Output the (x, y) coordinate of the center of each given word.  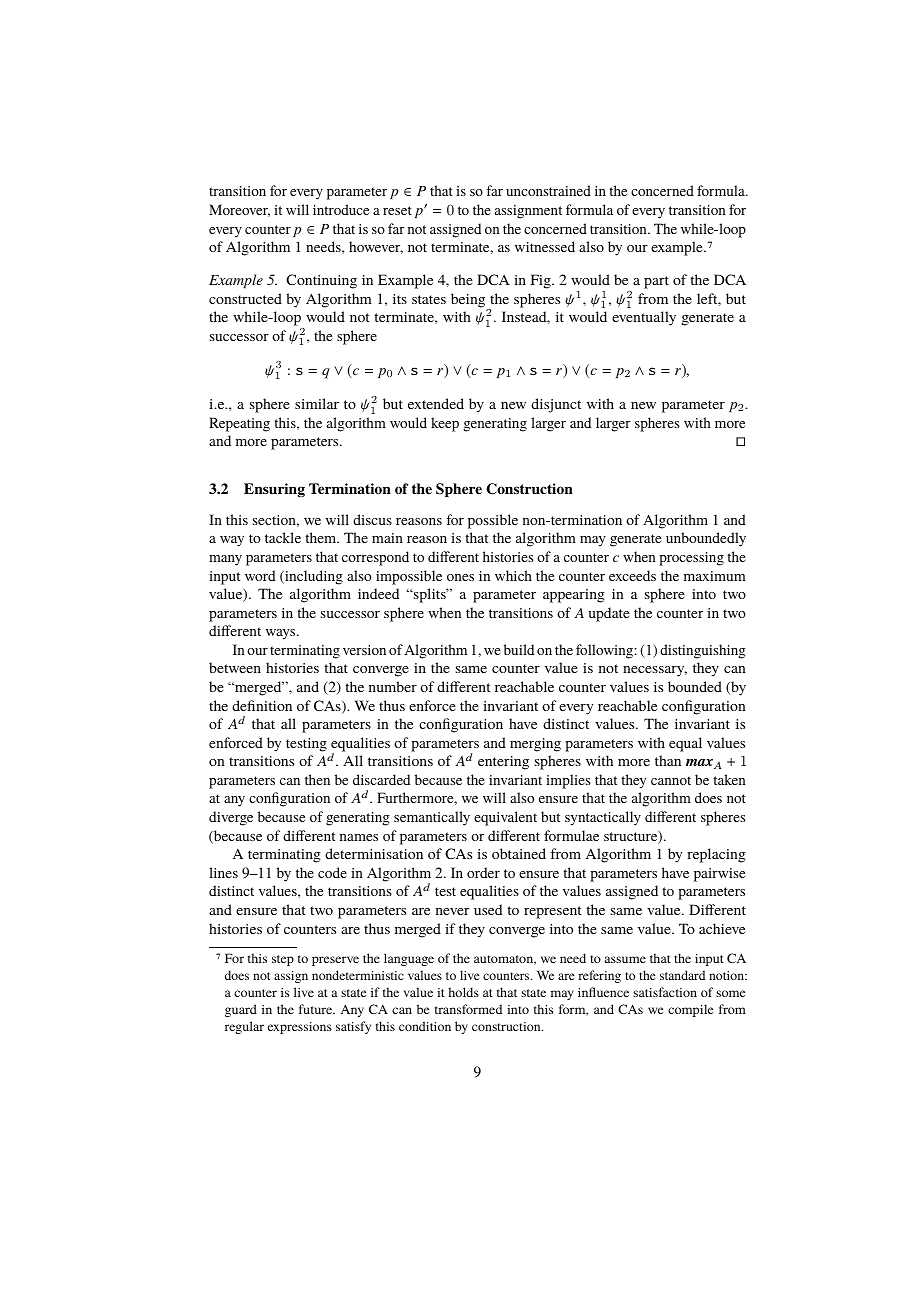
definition (262, 705)
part (656, 282)
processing (691, 559)
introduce (341, 209)
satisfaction (665, 992)
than (668, 760)
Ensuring (274, 490)
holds (463, 992)
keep (445, 424)
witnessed (545, 246)
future (317, 1009)
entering (503, 763)
